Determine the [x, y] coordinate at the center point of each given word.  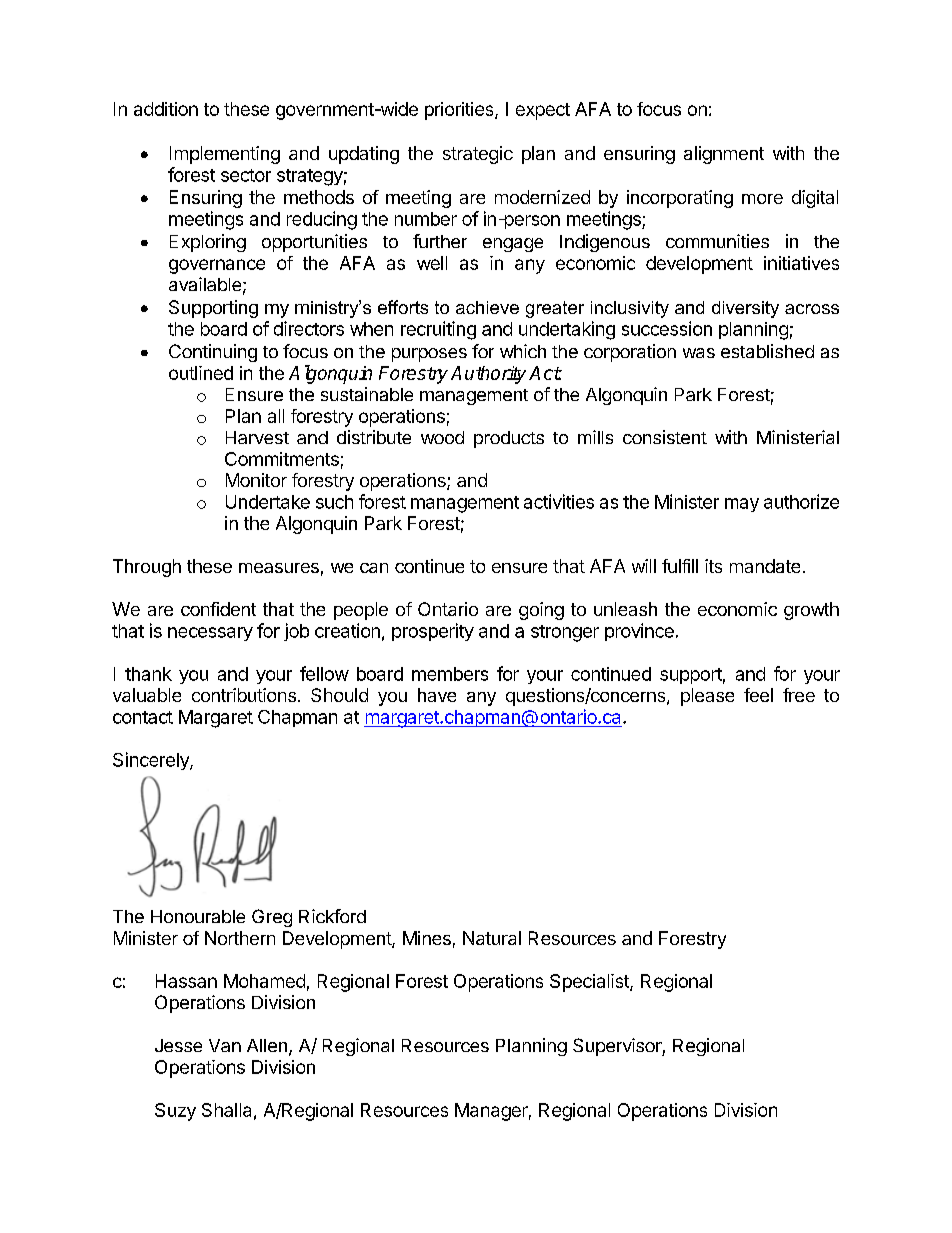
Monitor [256, 480]
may [742, 505]
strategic [478, 155]
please [707, 697]
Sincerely [152, 761]
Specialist [590, 983]
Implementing [225, 155]
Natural [492, 938]
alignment [724, 155]
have [437, 695]
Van [225, 1045]
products [509, 439]
